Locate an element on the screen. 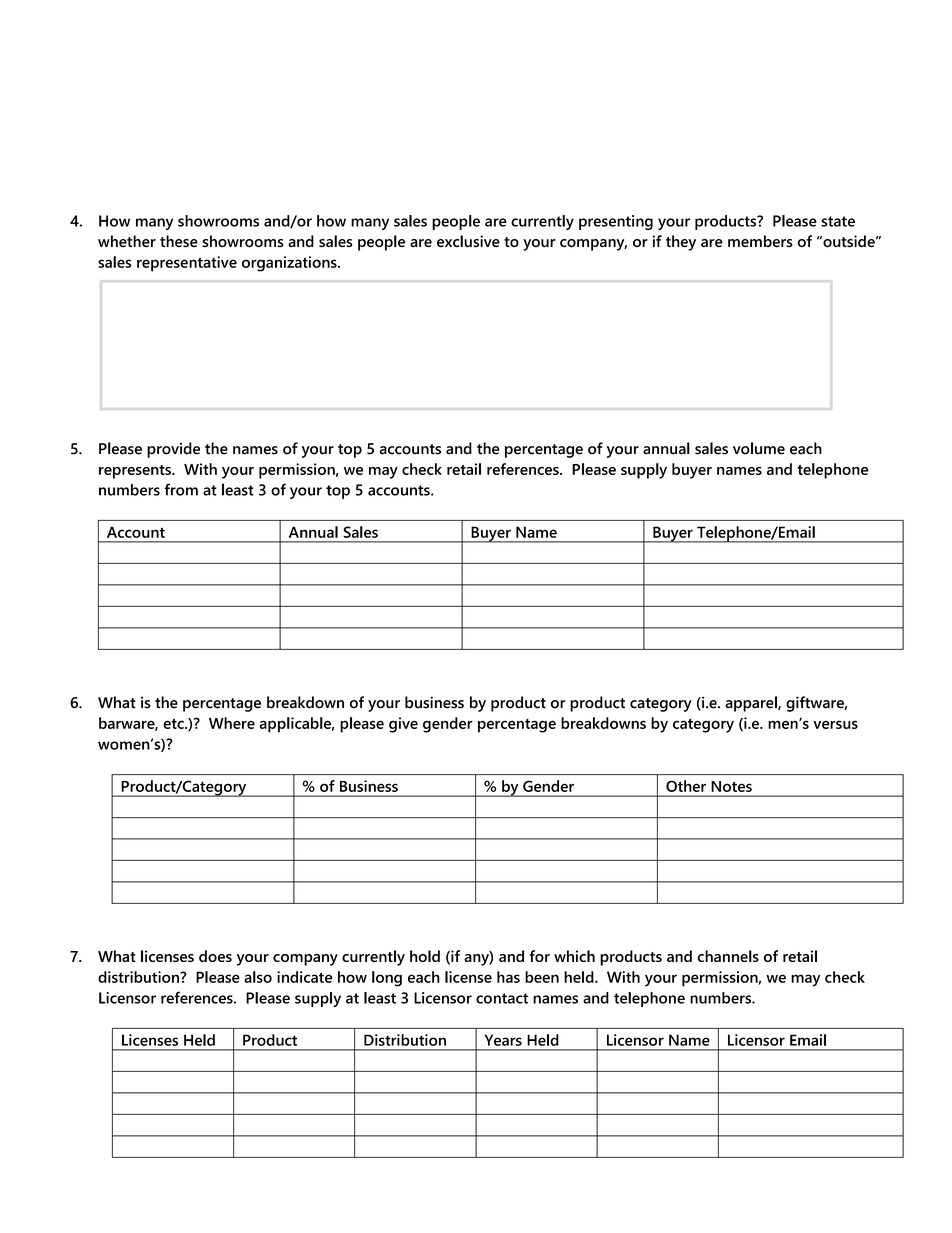 The height and width of the screenshot is (1233, 952). exclusive is located at coordinates (468, 241).
